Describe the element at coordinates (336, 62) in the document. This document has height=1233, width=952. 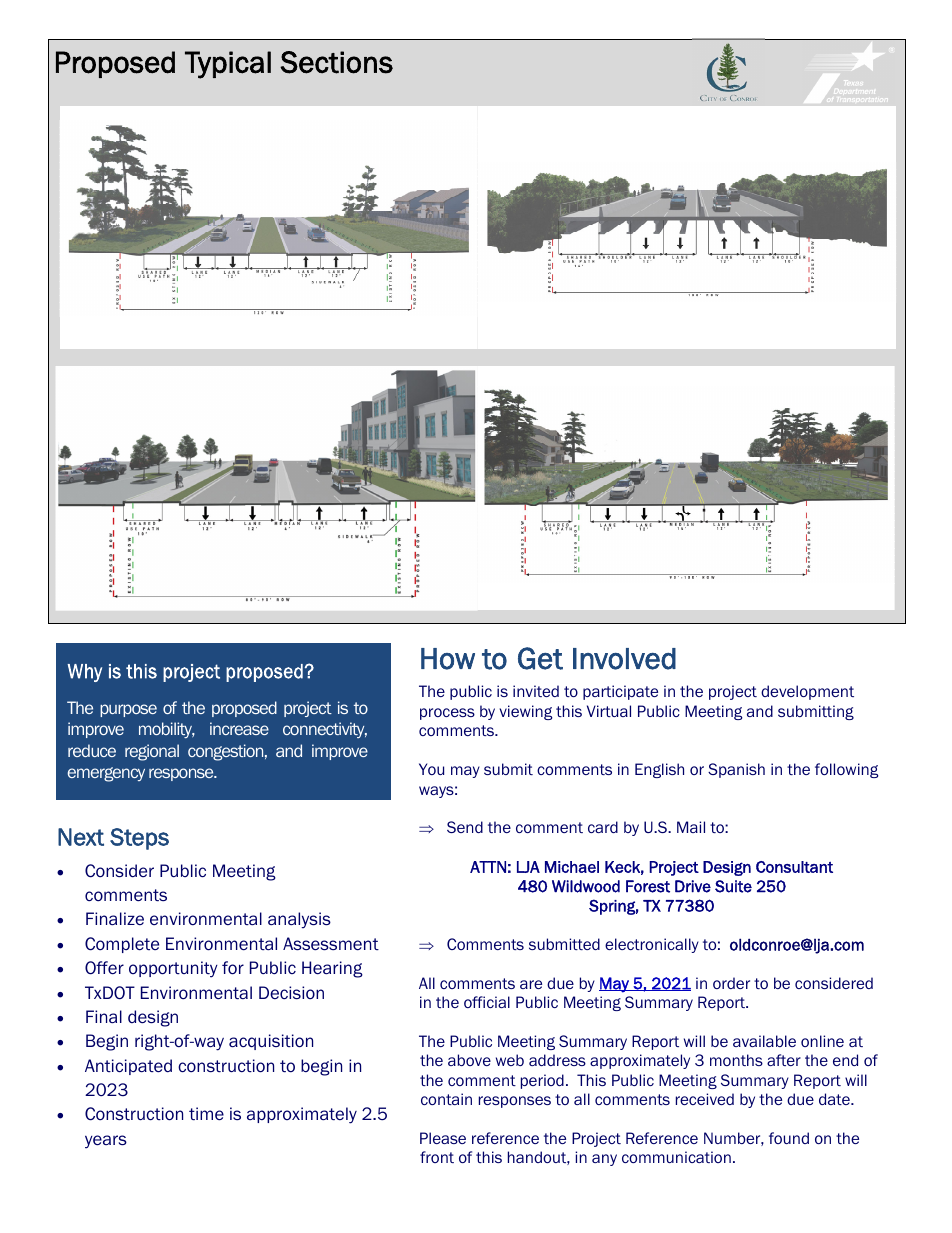
I see `Sections` at that location.
